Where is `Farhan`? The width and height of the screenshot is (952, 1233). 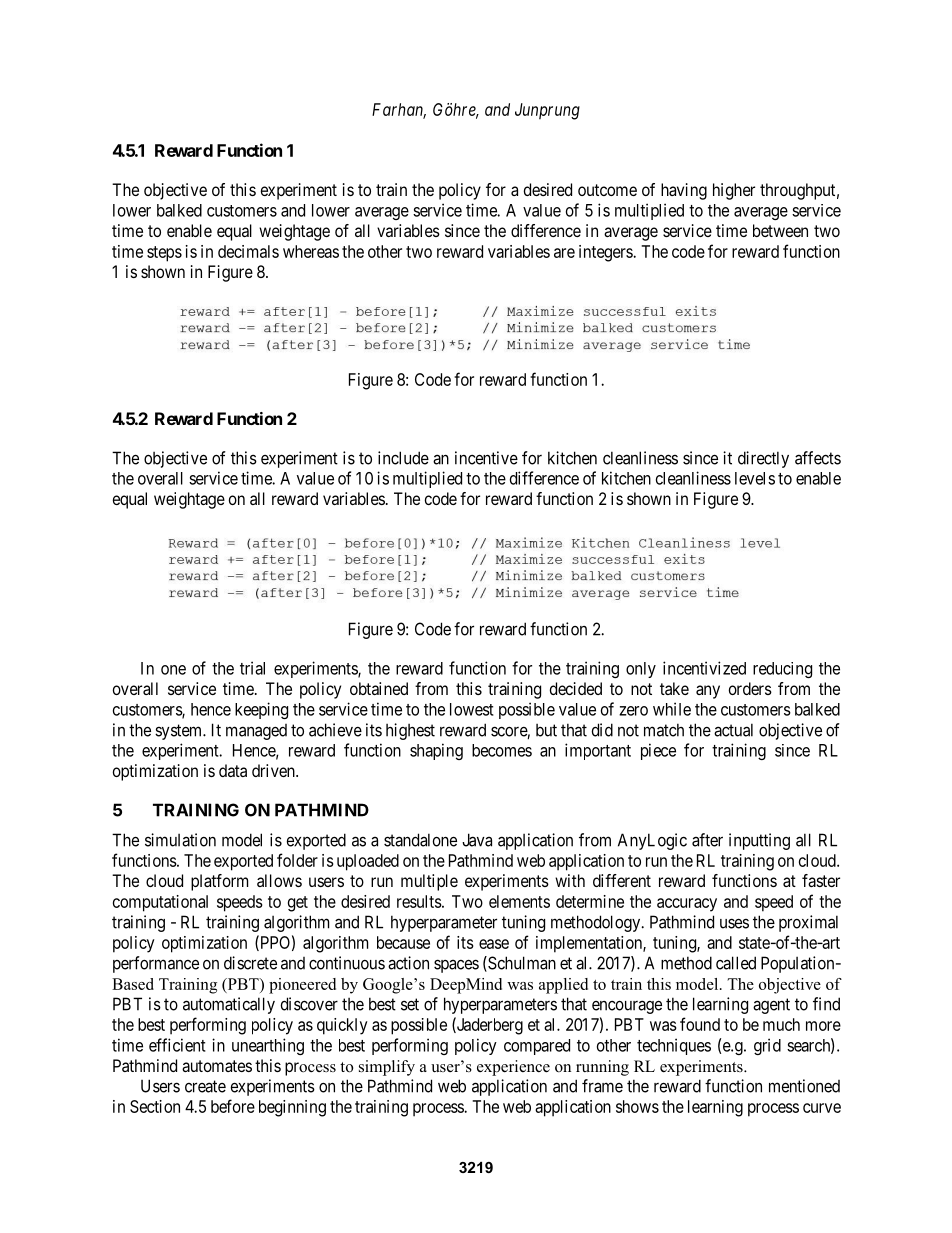
Farhan is located at coordinates (399, 110).
